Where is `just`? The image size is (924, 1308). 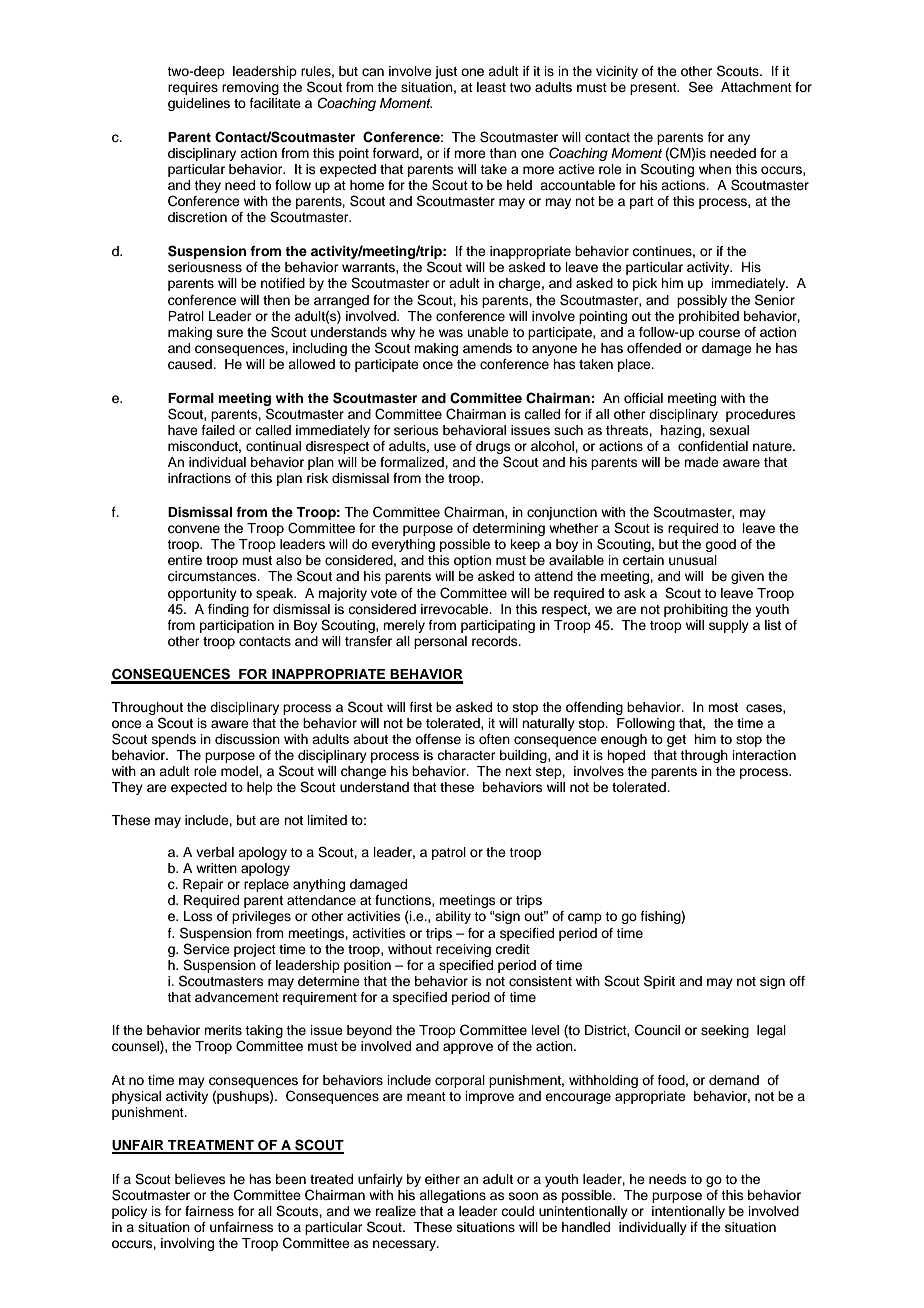 just is located at coordinates (446, 72).
